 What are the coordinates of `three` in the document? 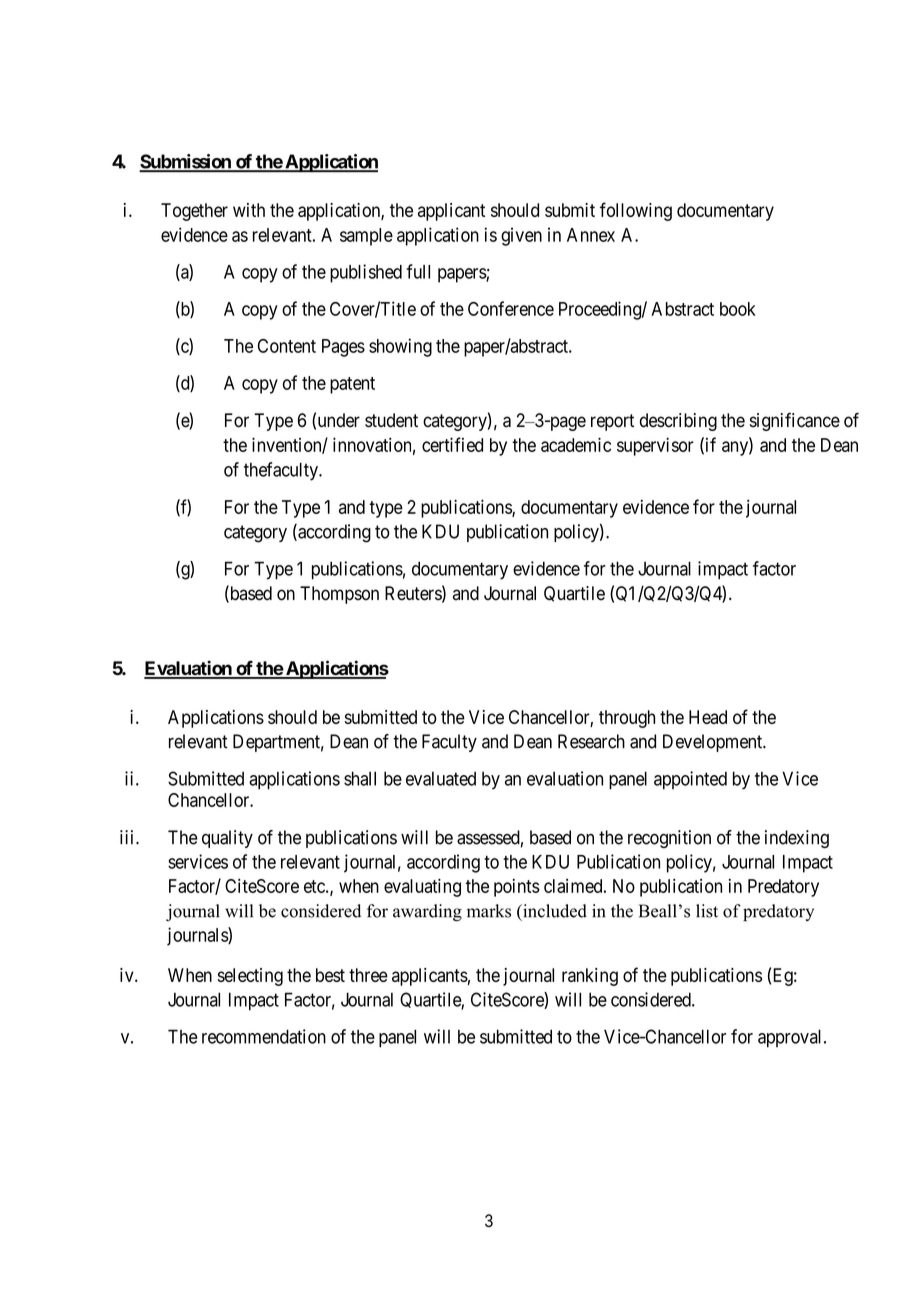 It's located at (368, 975).
